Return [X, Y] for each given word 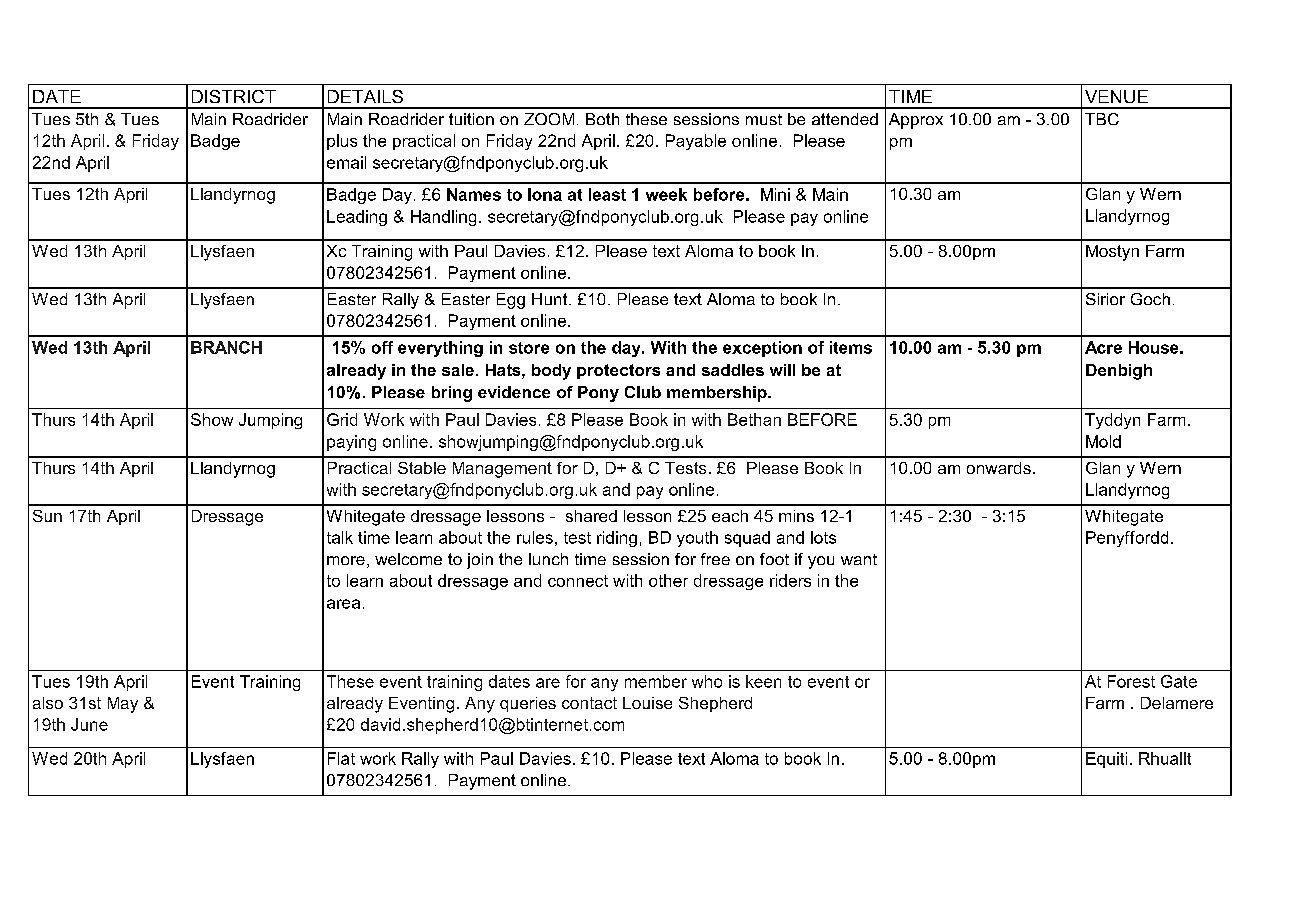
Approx [916, 121]
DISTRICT [234, 96]
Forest [1131, 681]
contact [589, 703]
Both [602, 119]
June [89, 724]
